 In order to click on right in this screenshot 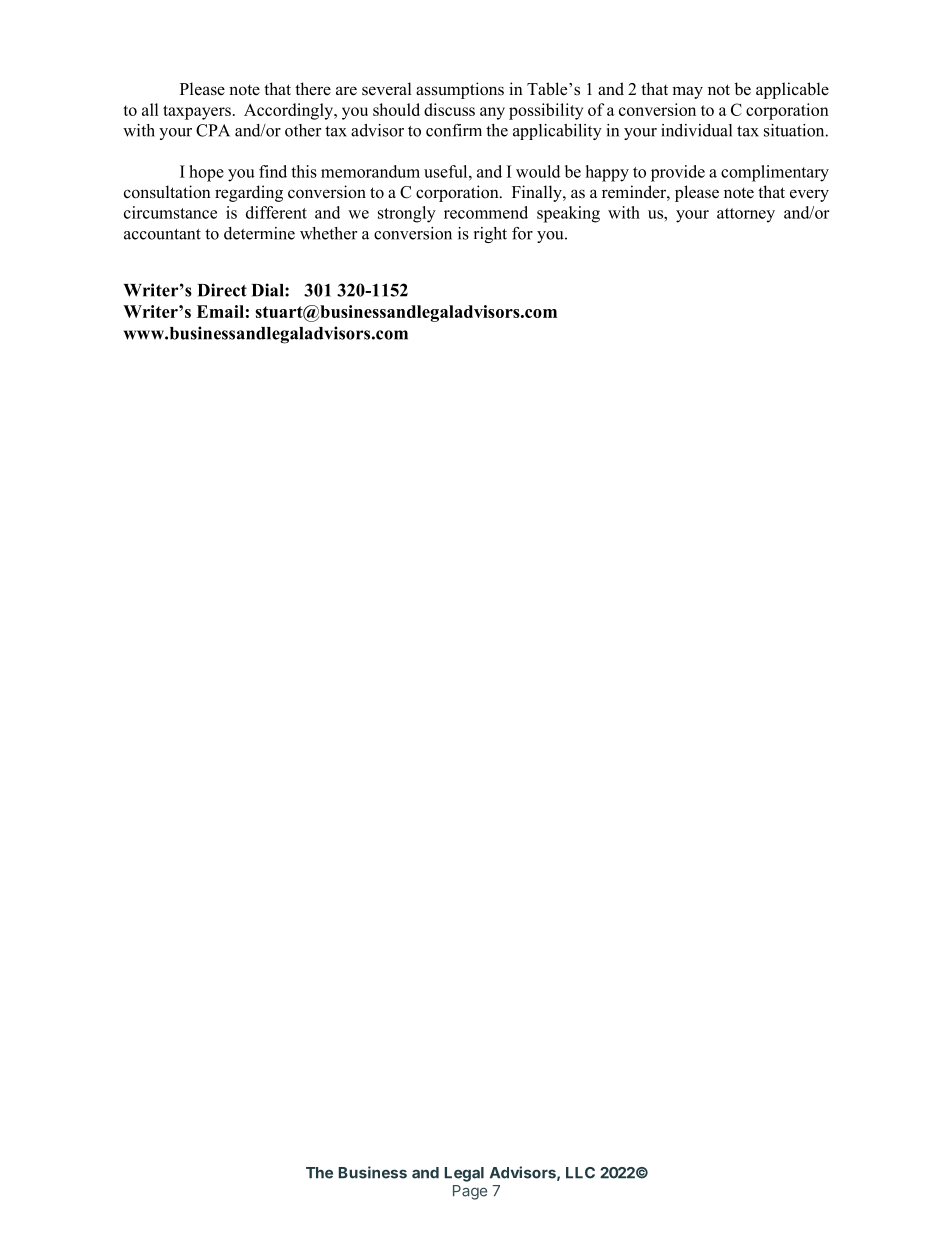, I will do `click(490, 235)`.
